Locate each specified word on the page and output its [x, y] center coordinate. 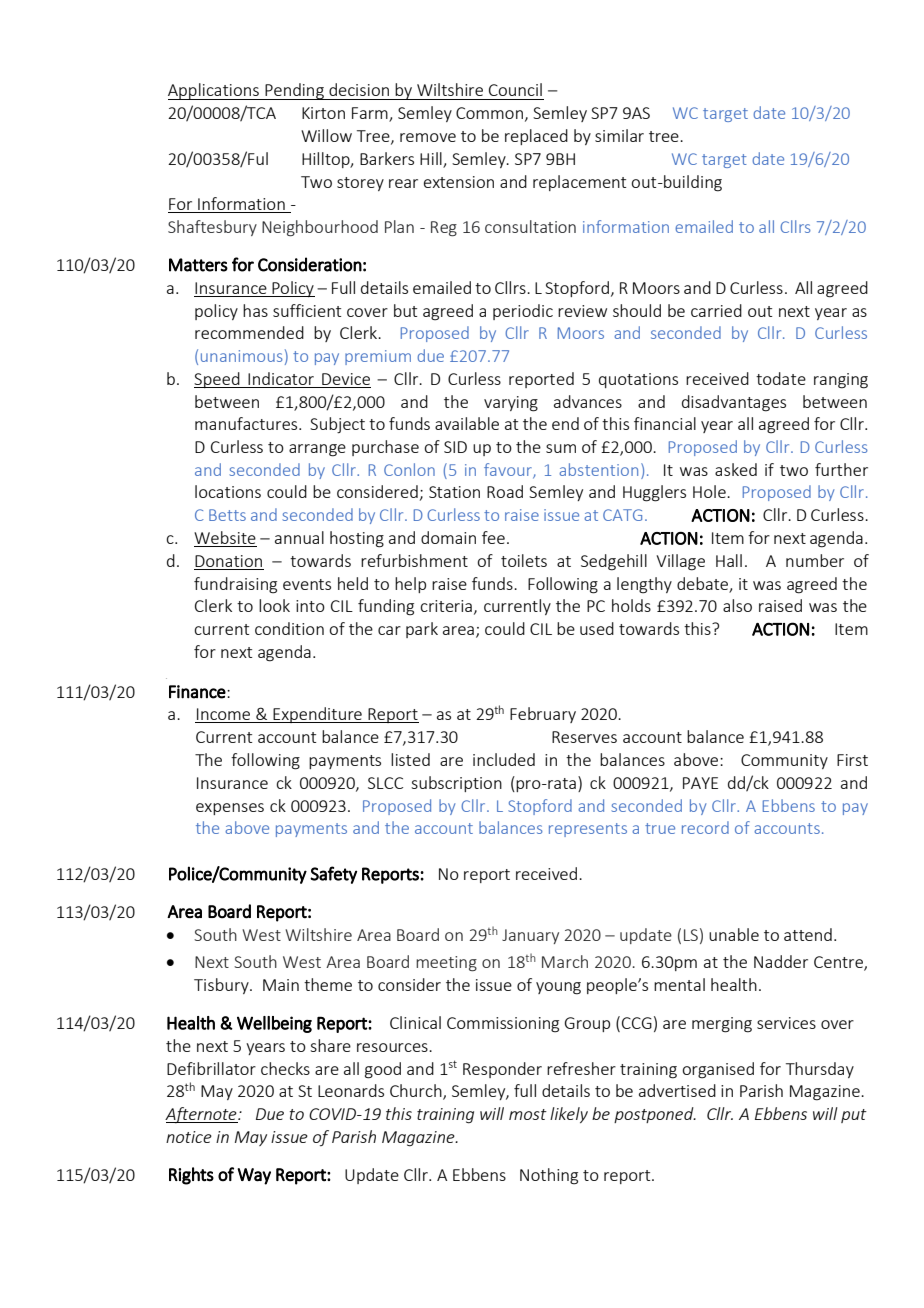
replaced [536, 137]
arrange [317, 450]
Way [254, 1176]
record [705, 827]
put [854, 1116]
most [528, 1114]
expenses [230, 809]
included [504, 759]
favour [509, 470]
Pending [294, 91]
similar [619, 135]
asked [736, 469]
